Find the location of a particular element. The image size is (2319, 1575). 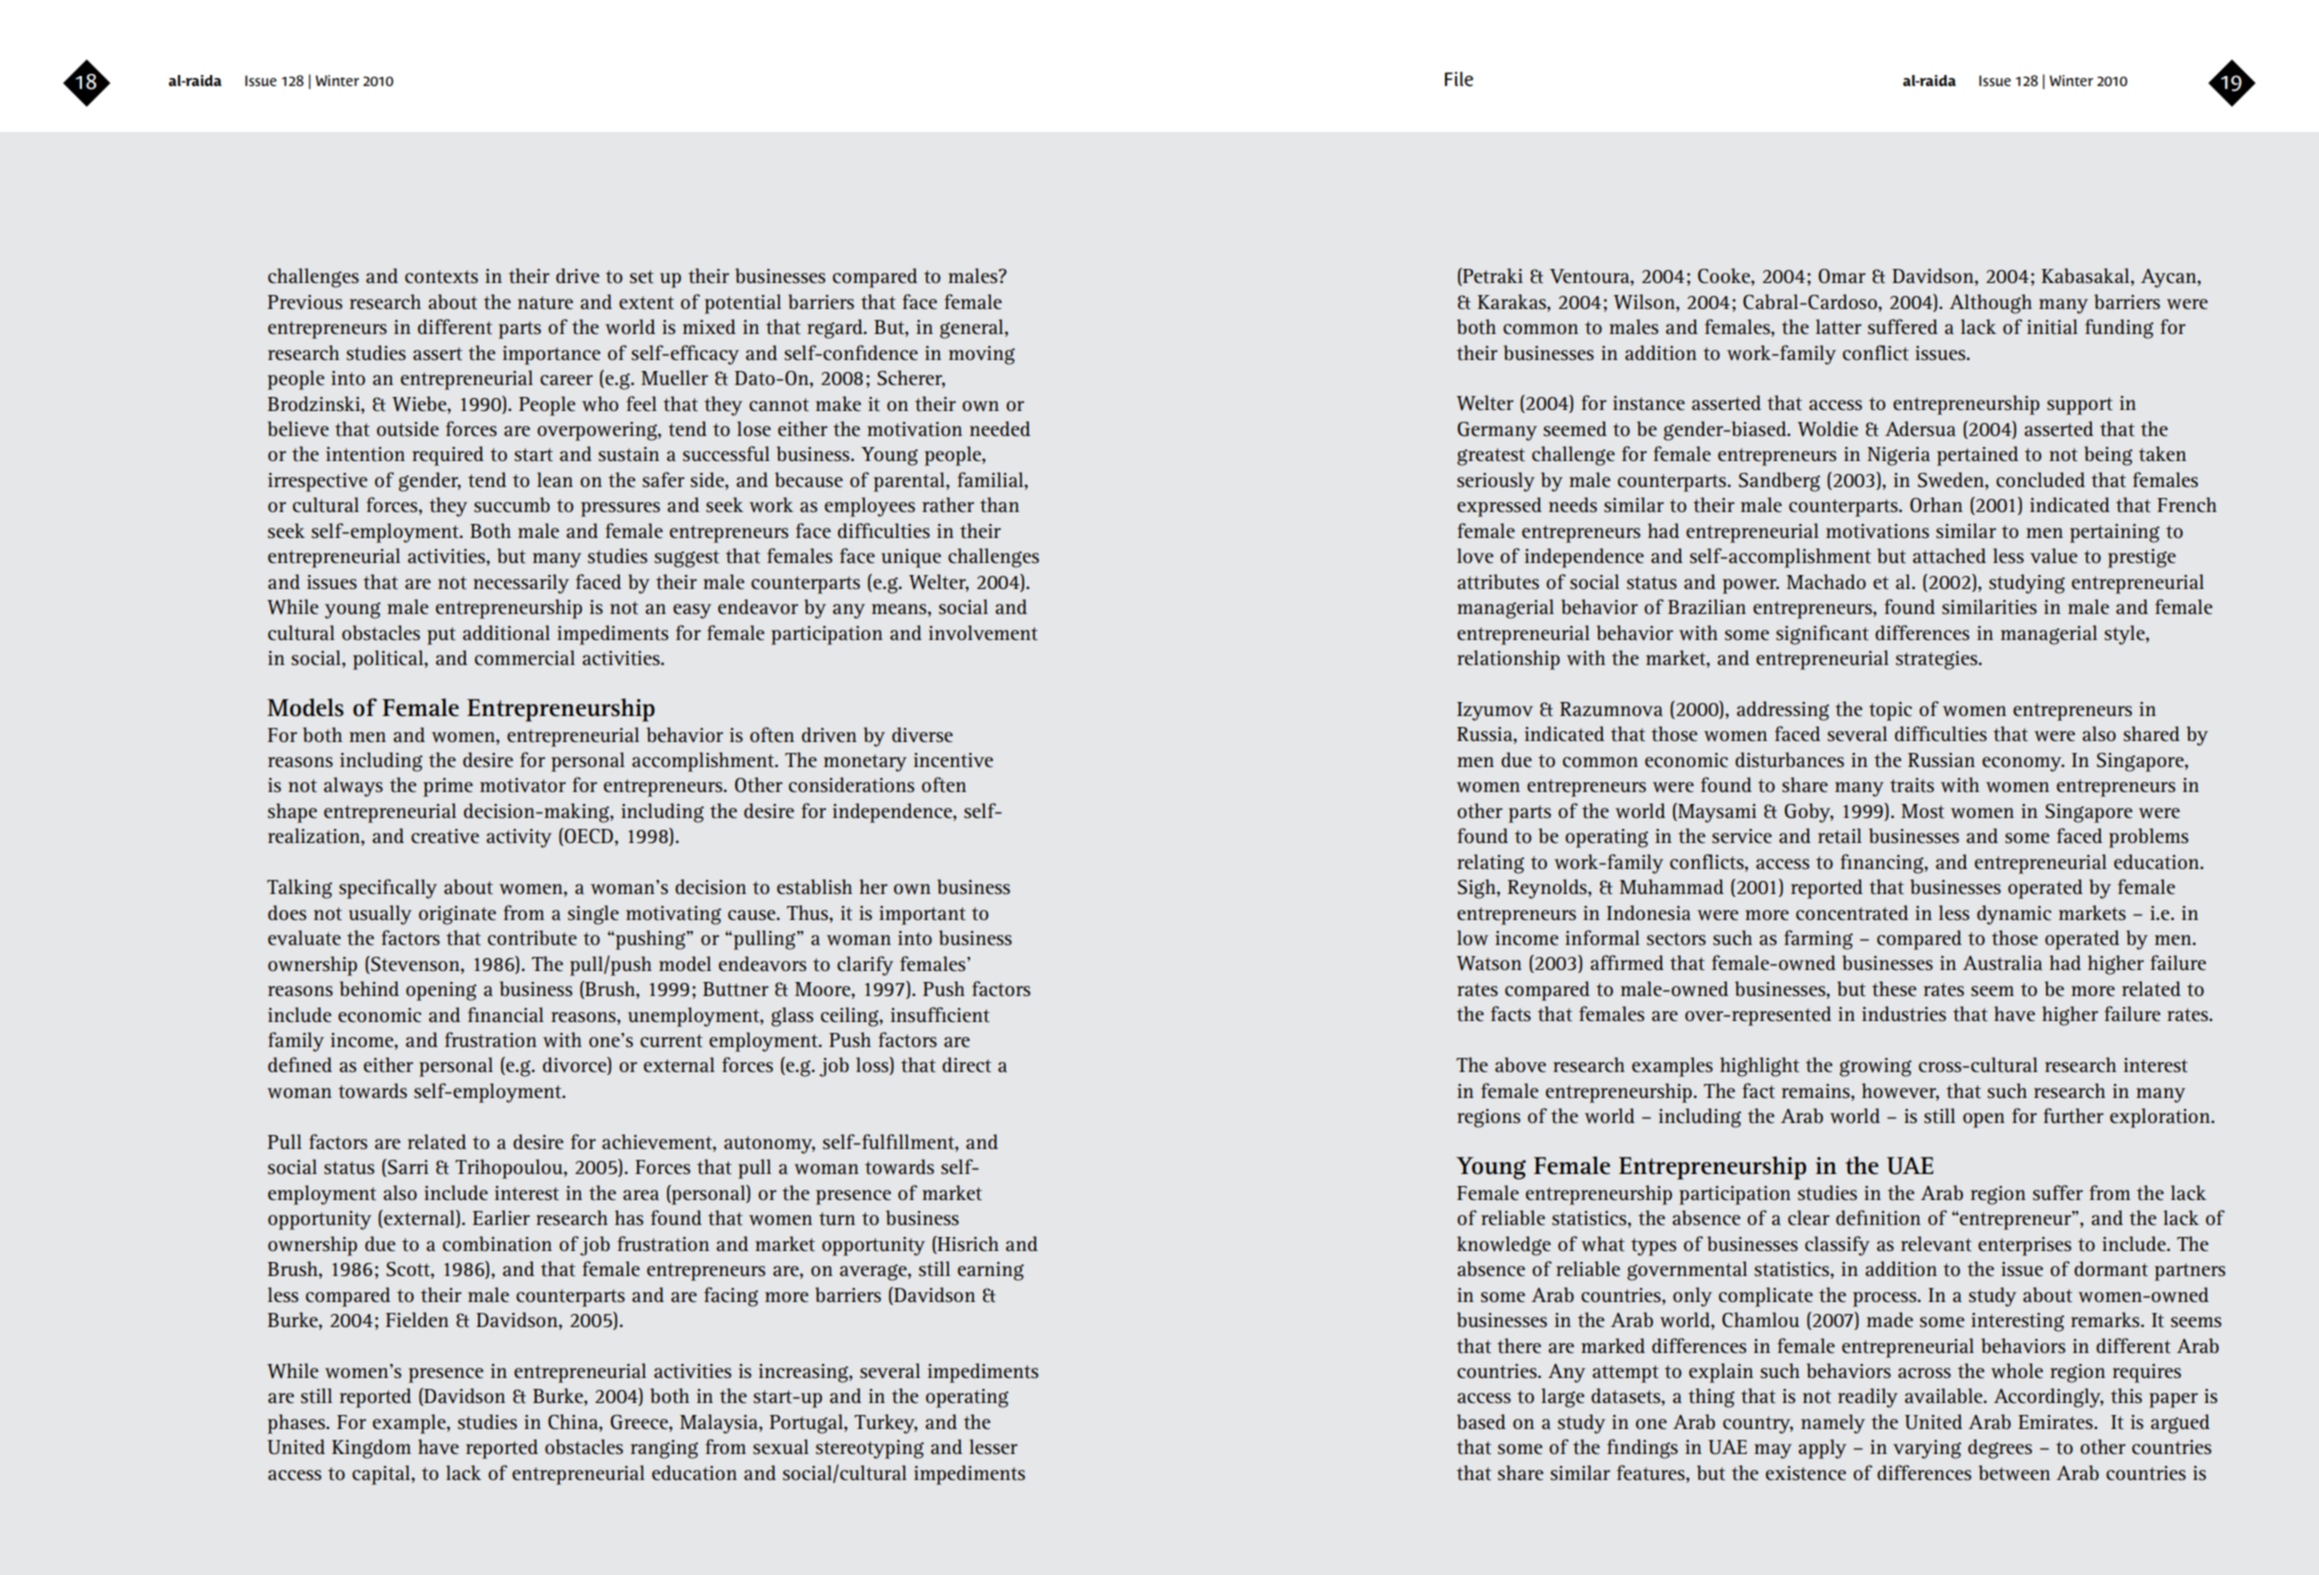

Omar is located at coordinates (1842, 276).
